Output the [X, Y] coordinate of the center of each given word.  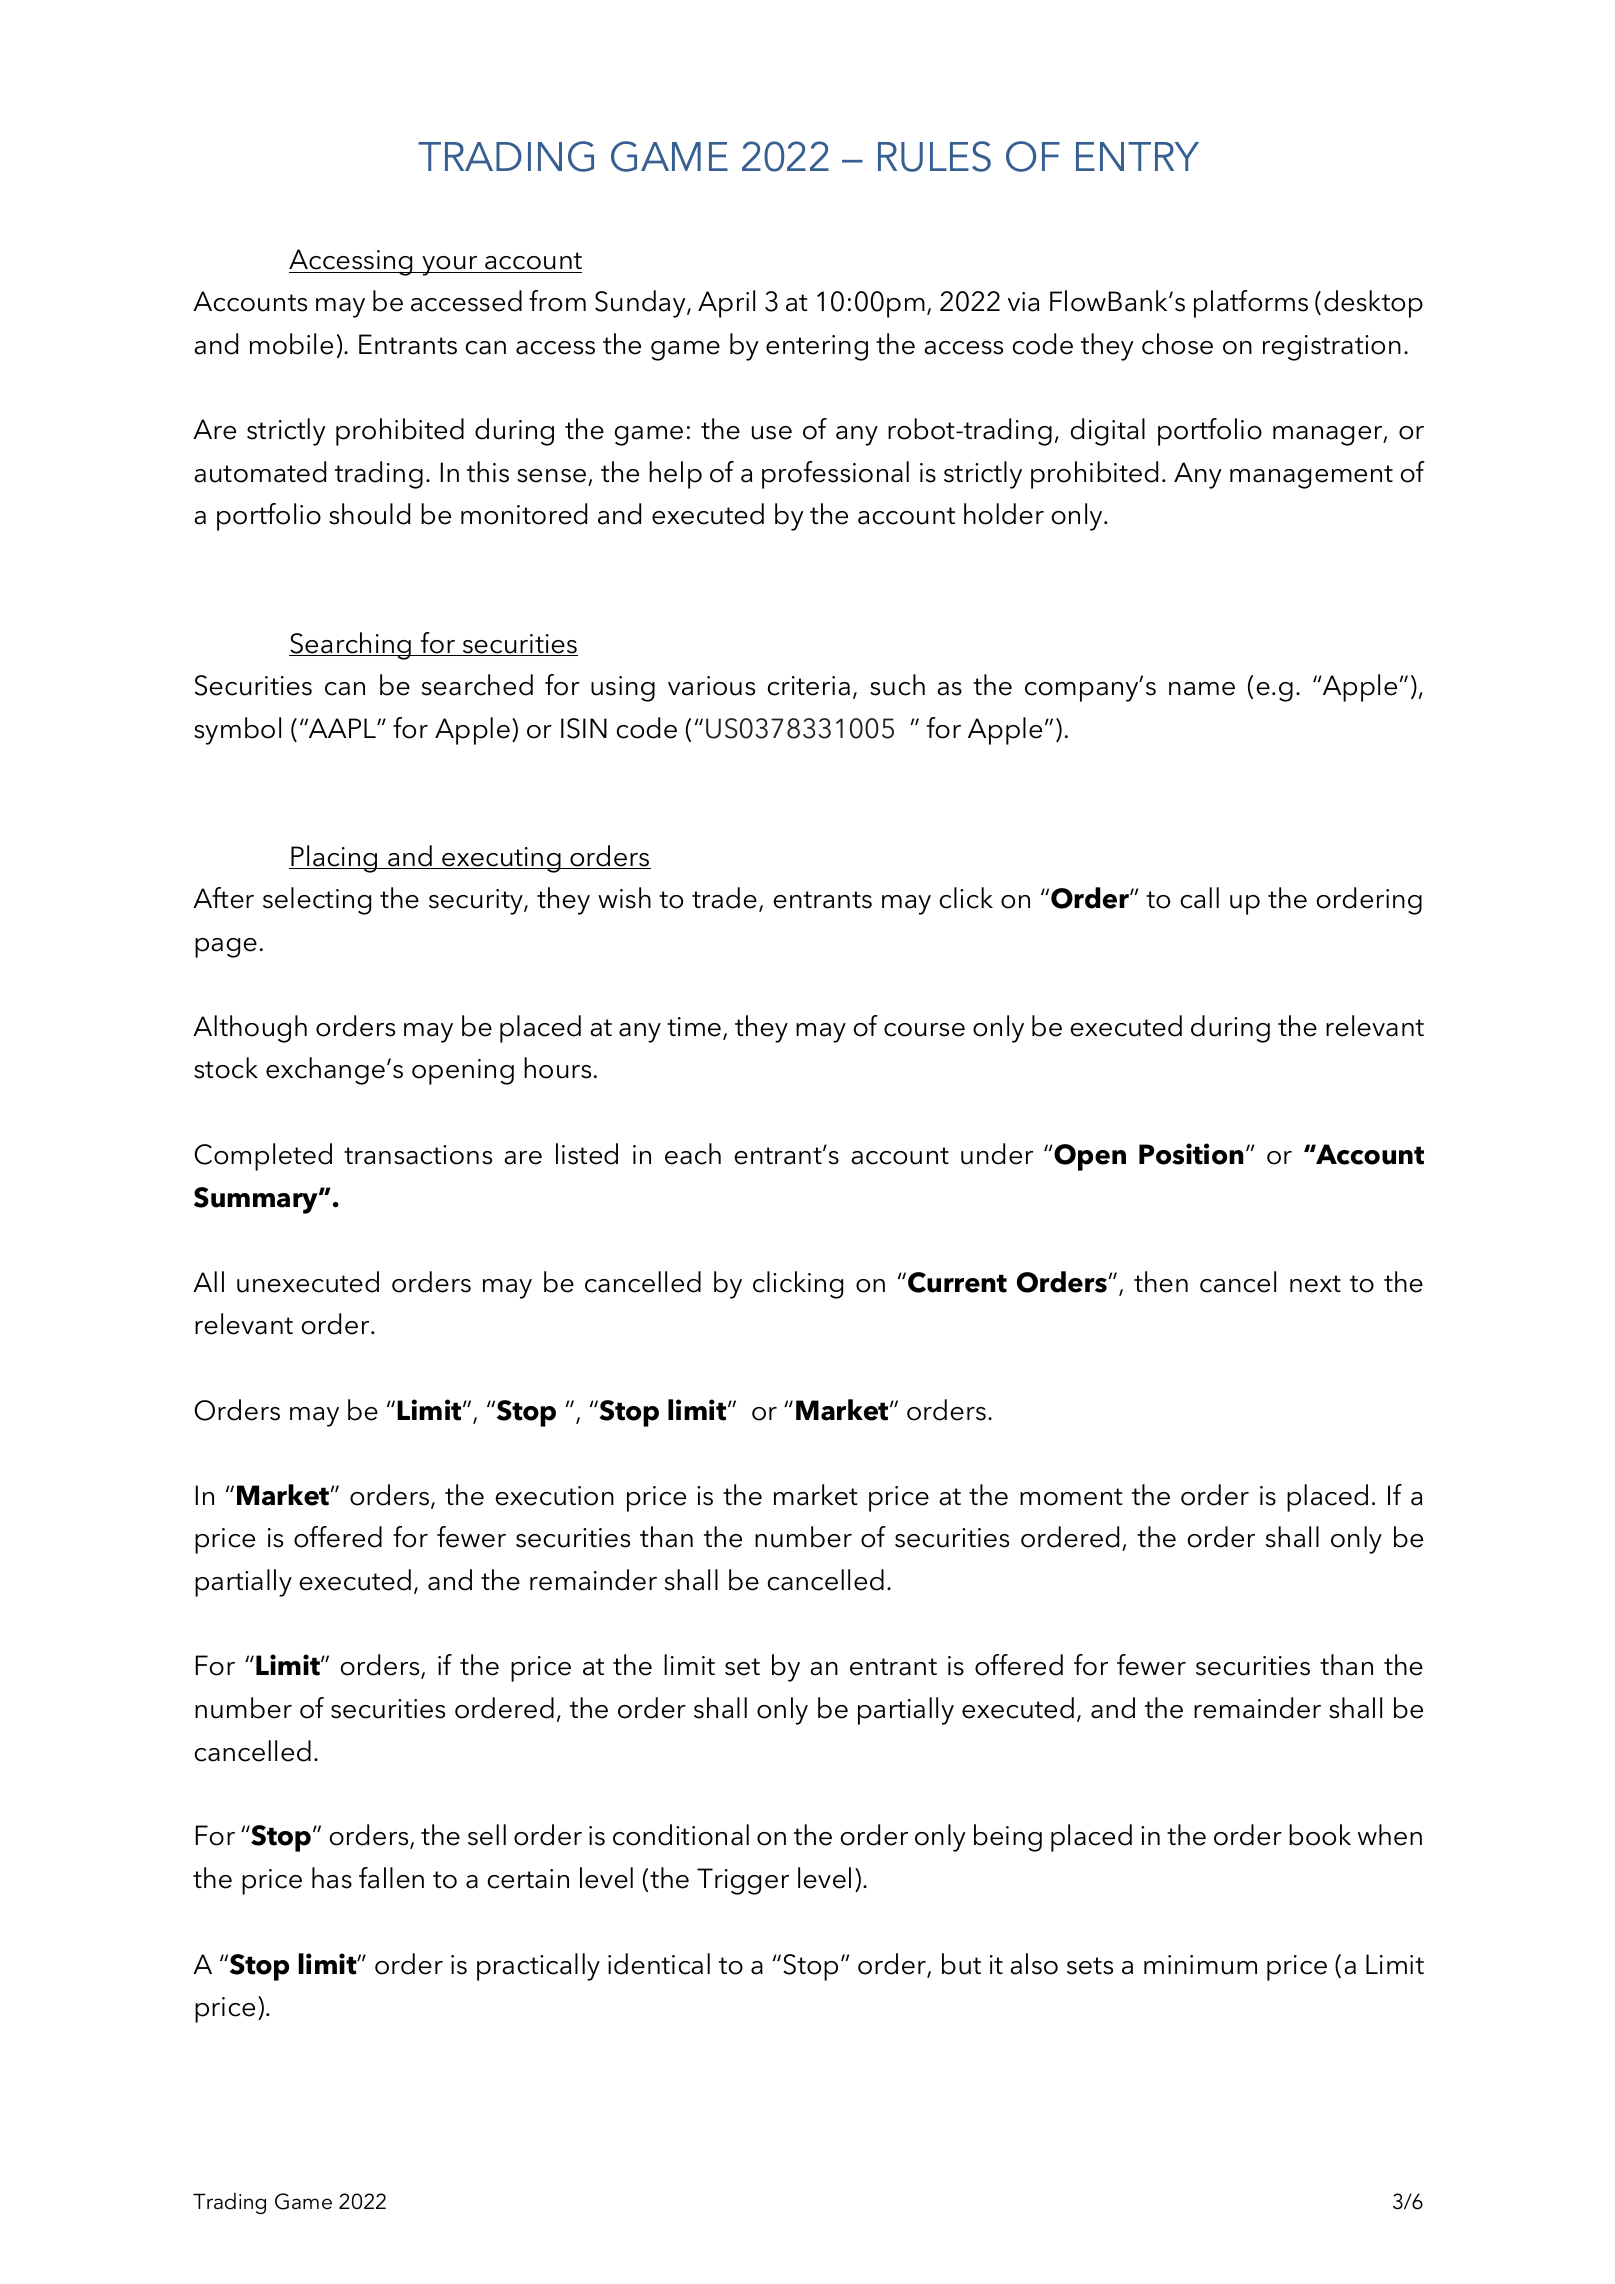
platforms [1251, 304]
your [450, 266]
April [726, 304]
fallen [391, 1878]
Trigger [743, 1881]
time [694, 1027]
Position [1191, 1154]
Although [250, 1029]
